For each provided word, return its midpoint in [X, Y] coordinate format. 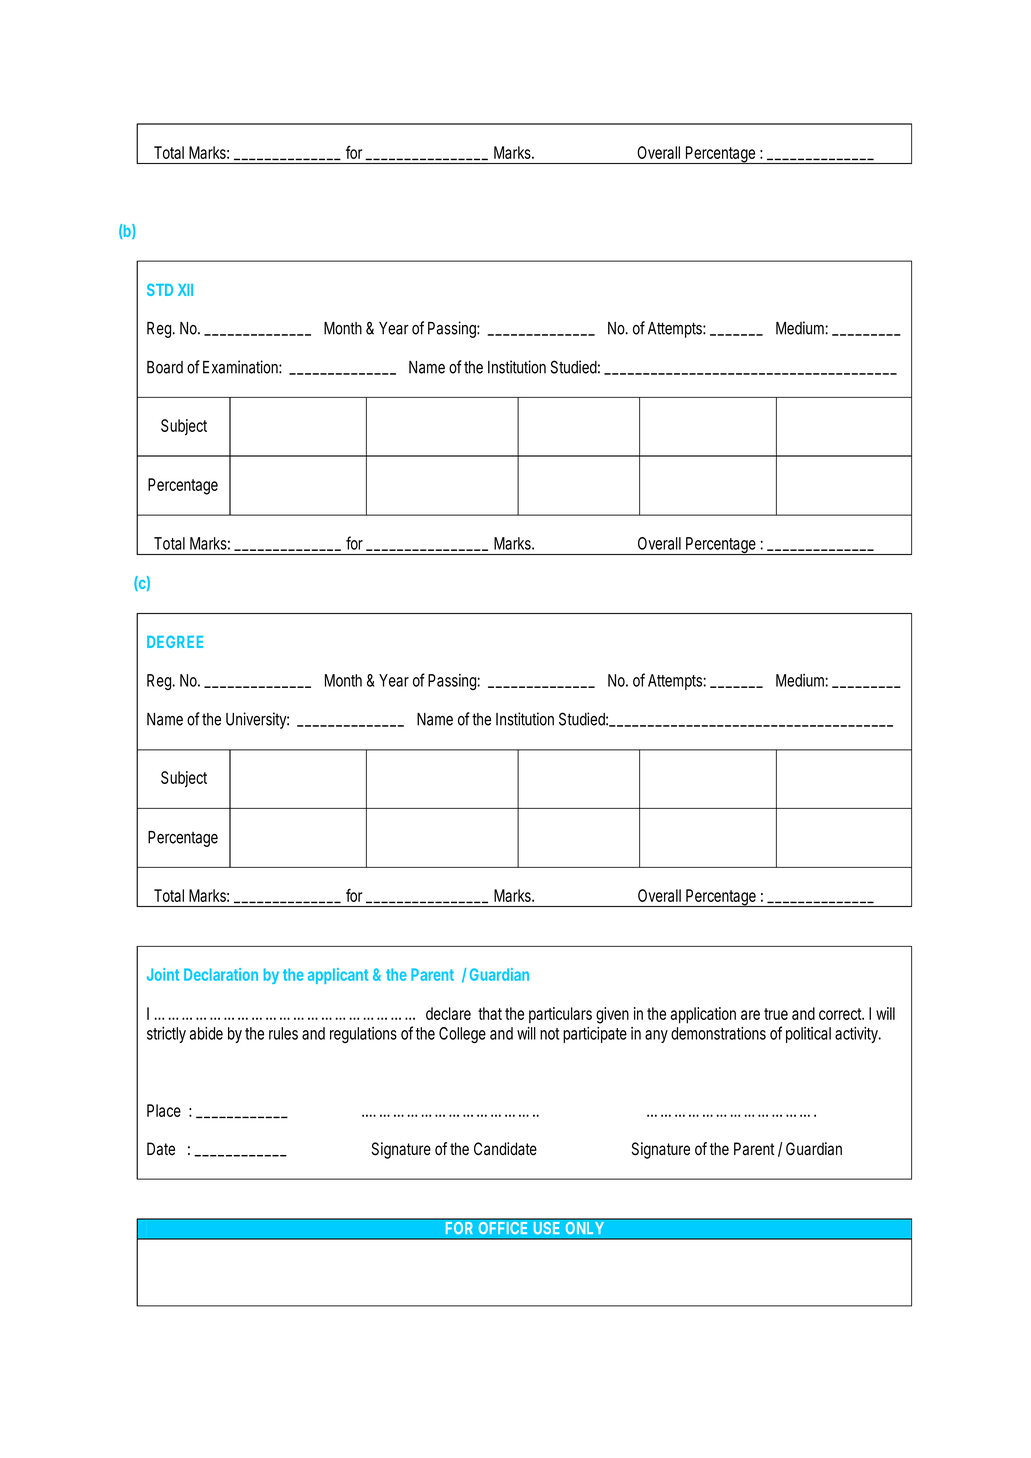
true [776, 1014]
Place [164, 1110]
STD [160, 289]
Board [165, 367]
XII [185, 290]
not [549, 1034]
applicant [338, 976]
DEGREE [175, 641]
